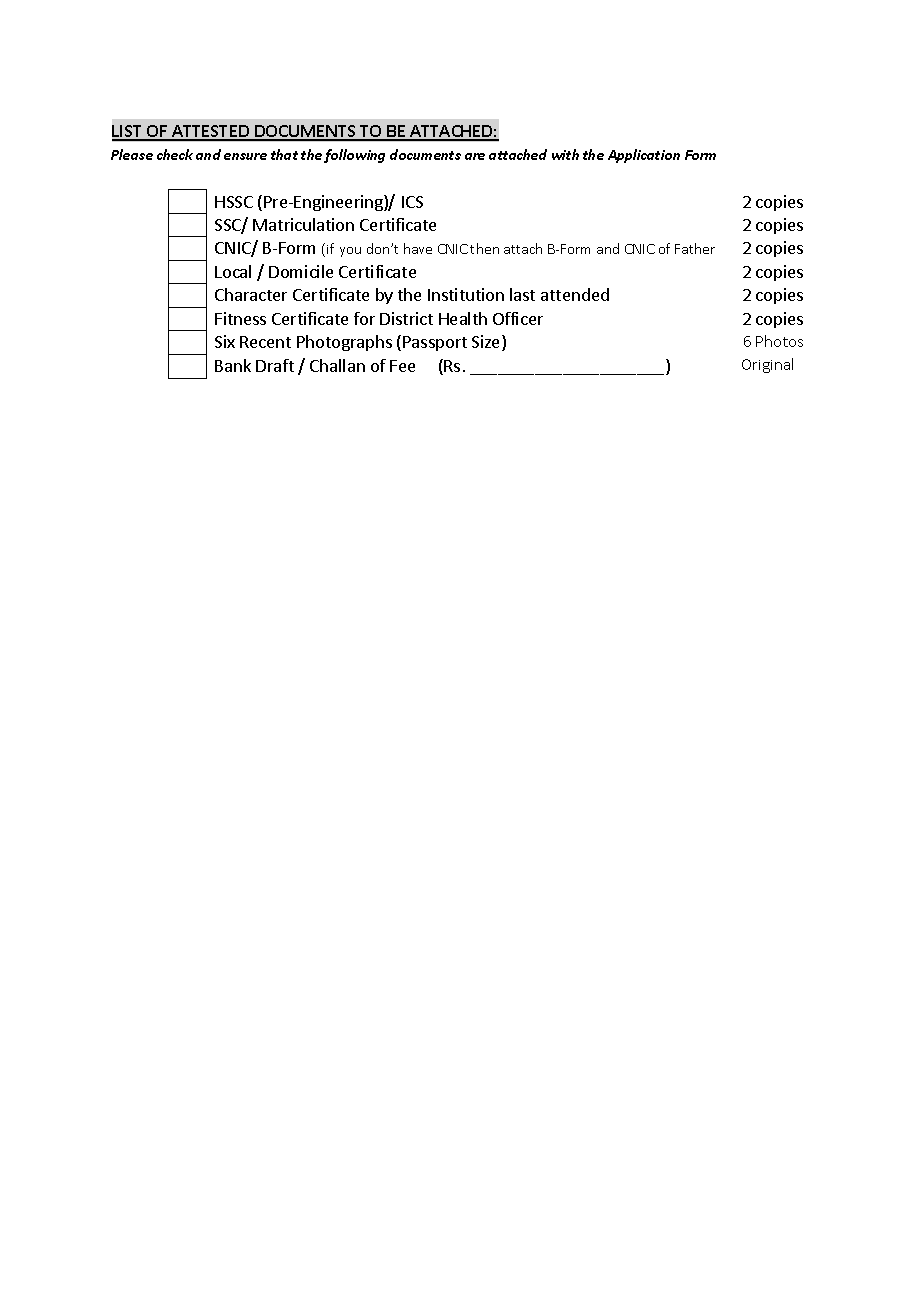 Image resolution: width=924 pixels, height=1307 pixels. What do you see at coordinates (211, 132) in the document?
I see `ATTESTED` at bounding box center [211, 132].
